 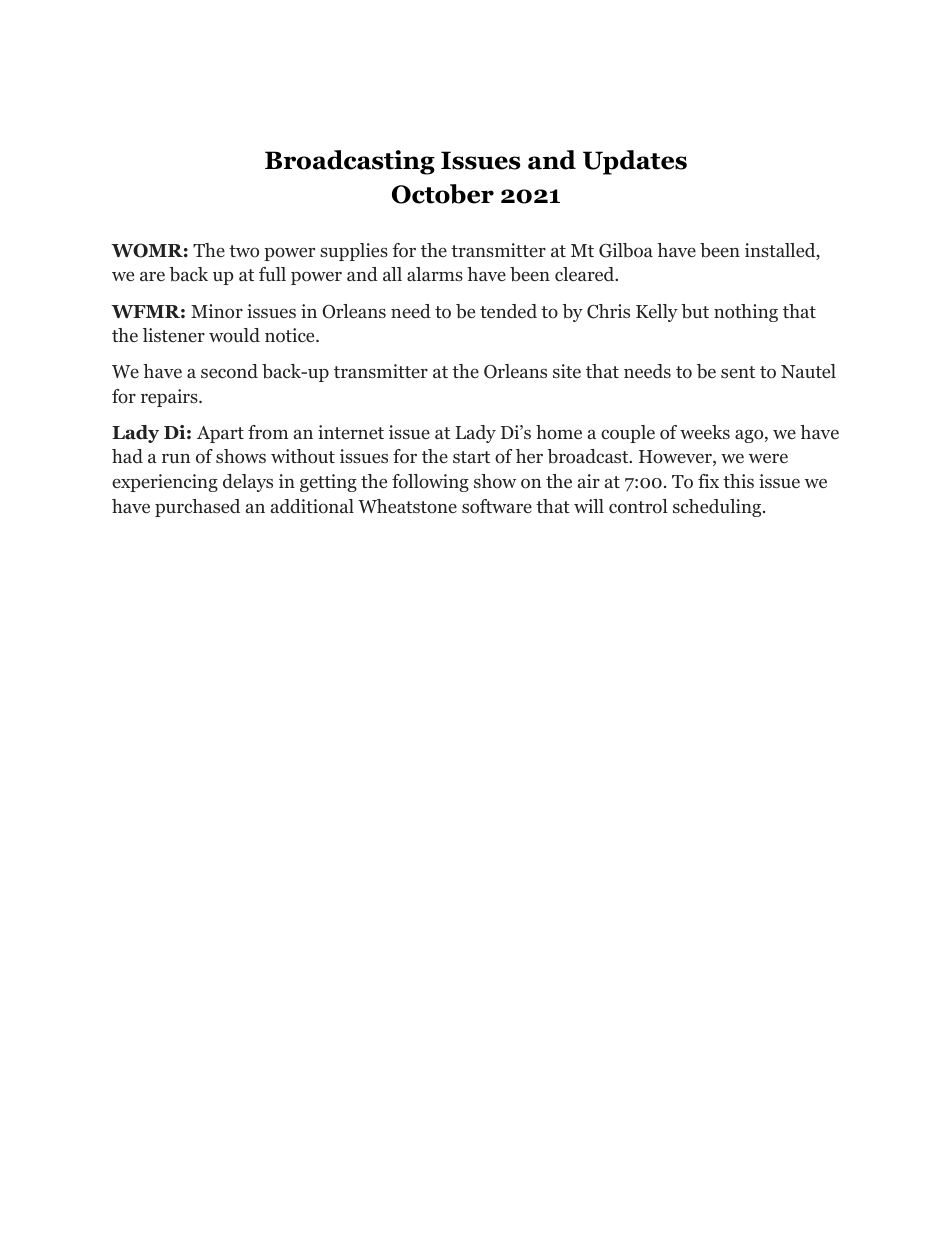 What do you see at coordinates (695, 311) in the image?
I see `but` at bounding box center [695, 311].
